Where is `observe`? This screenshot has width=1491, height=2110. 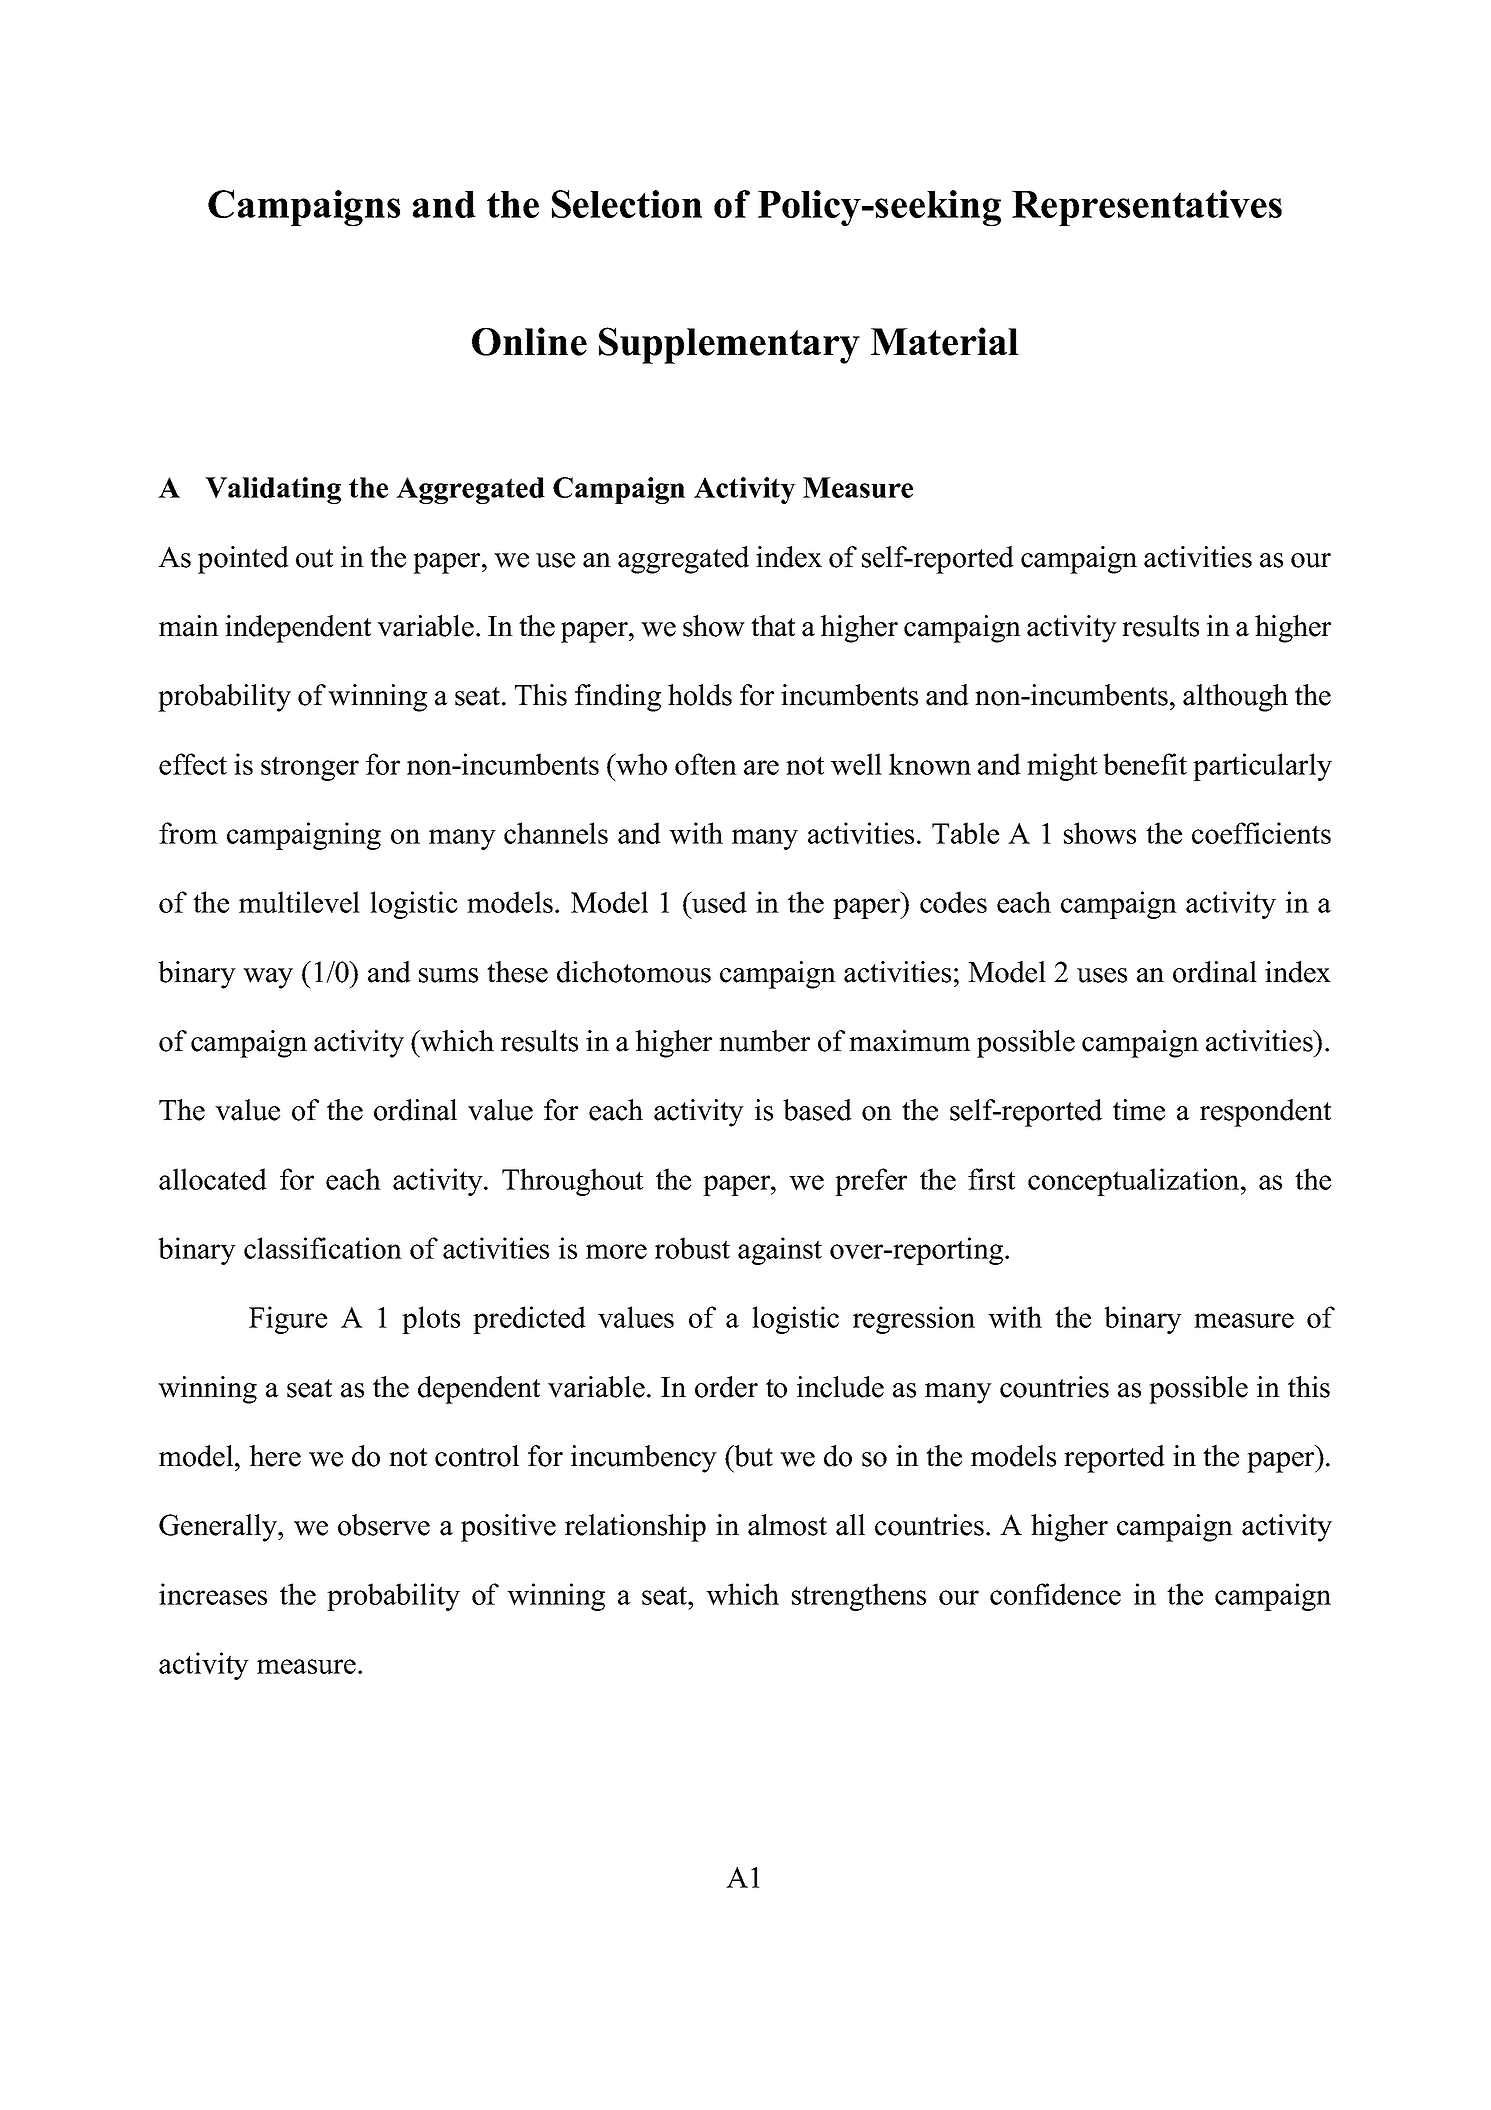
observe is located at coordinates (384, 1525).
